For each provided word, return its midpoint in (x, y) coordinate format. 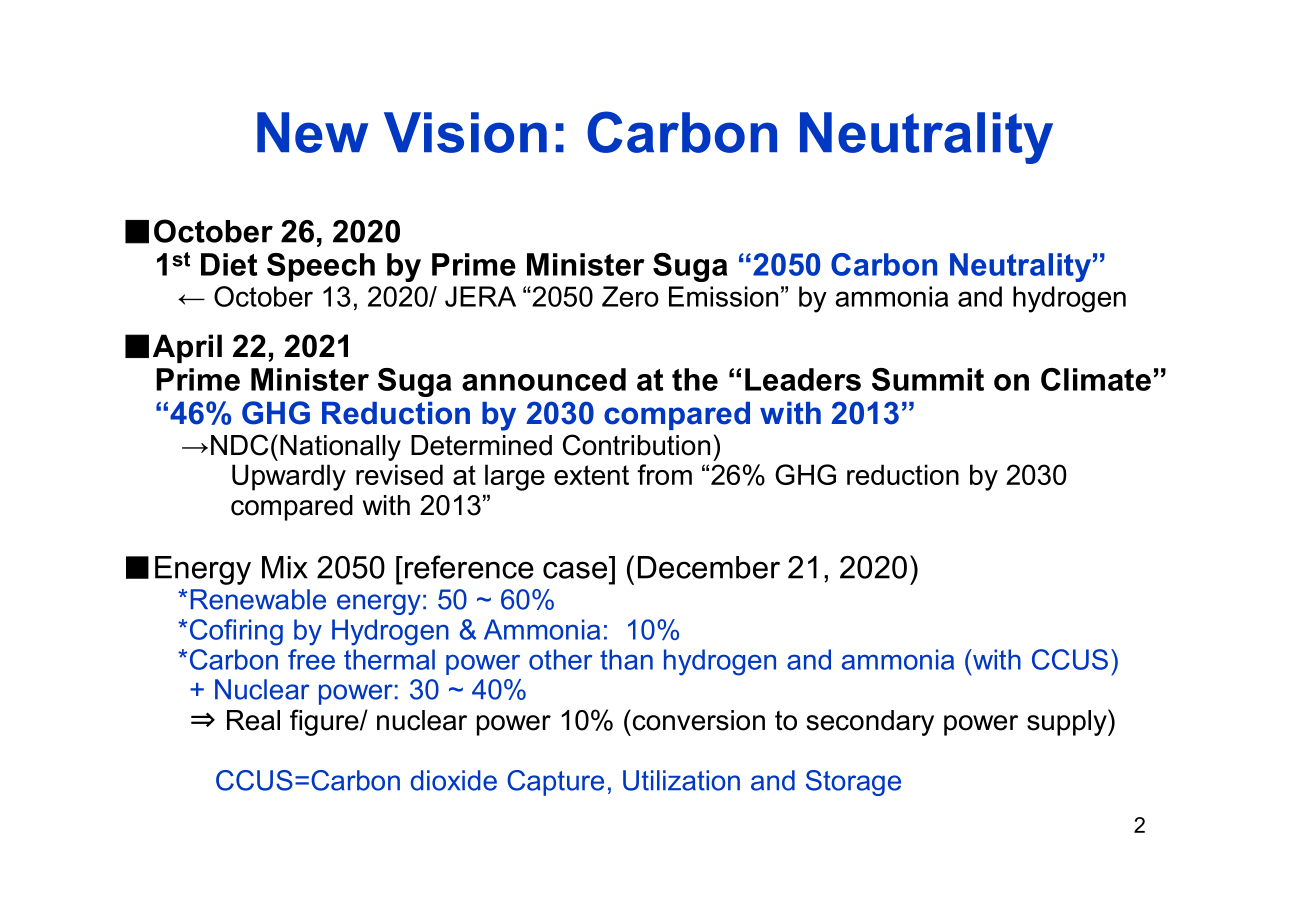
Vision (465, 132)
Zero (630, 296)
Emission (723, 296)
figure (325, 722)
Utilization (681, 780)
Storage (853, 783)
